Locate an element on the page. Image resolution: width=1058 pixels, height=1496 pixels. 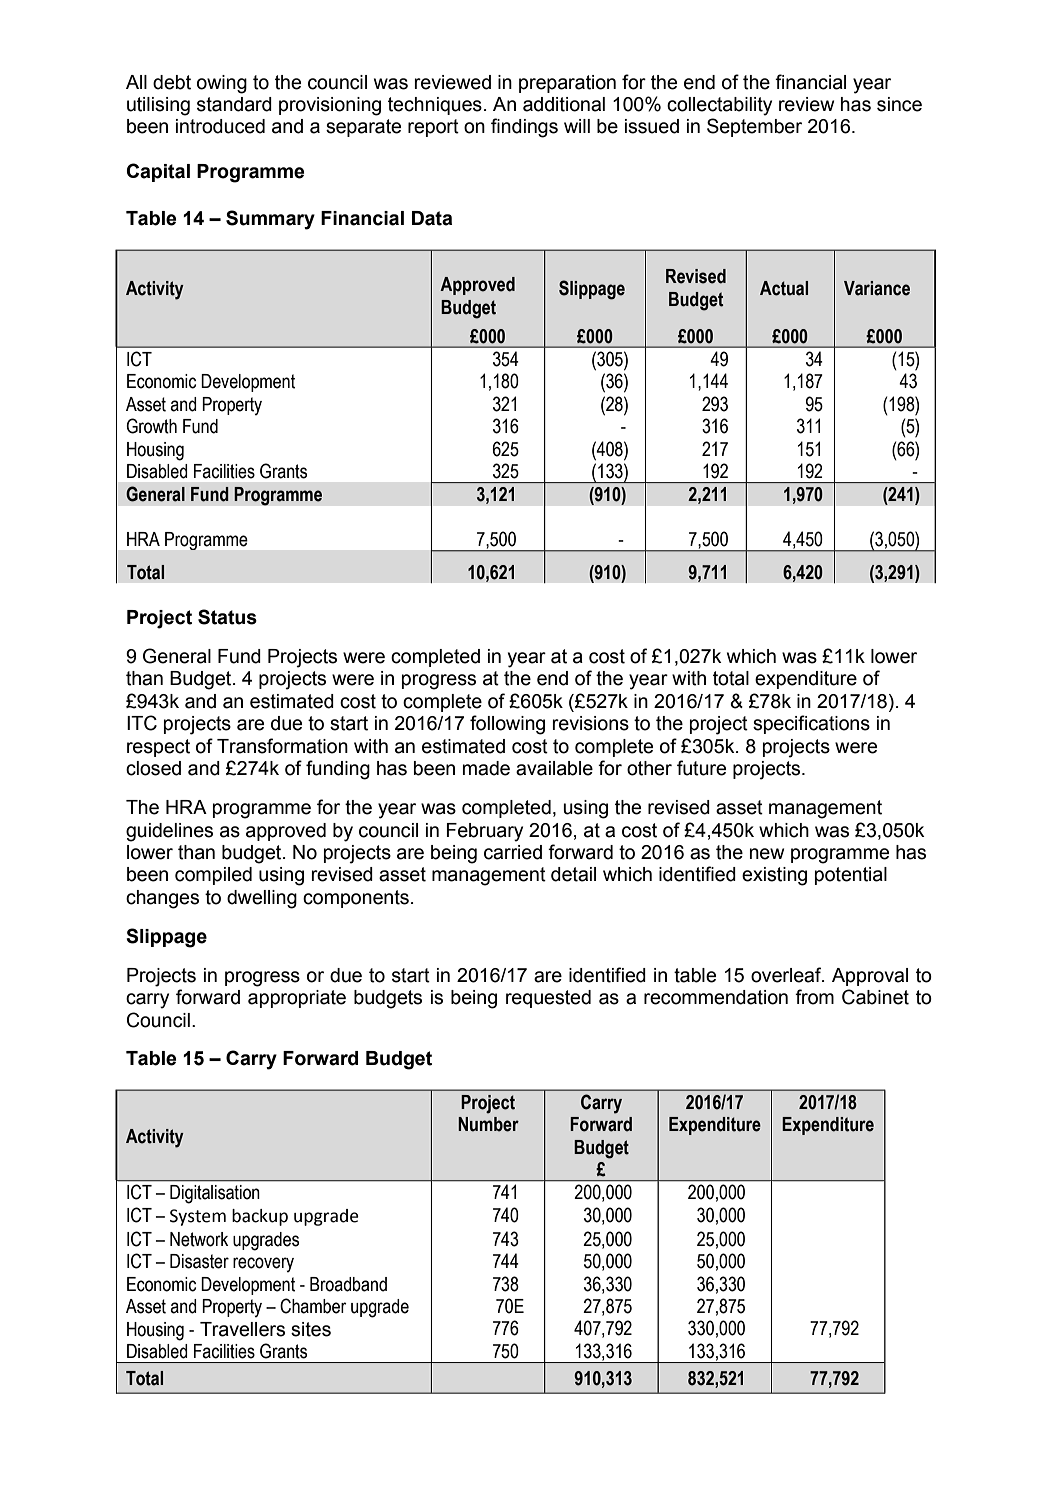
Disaster is located at coordinates (199, 1261).
